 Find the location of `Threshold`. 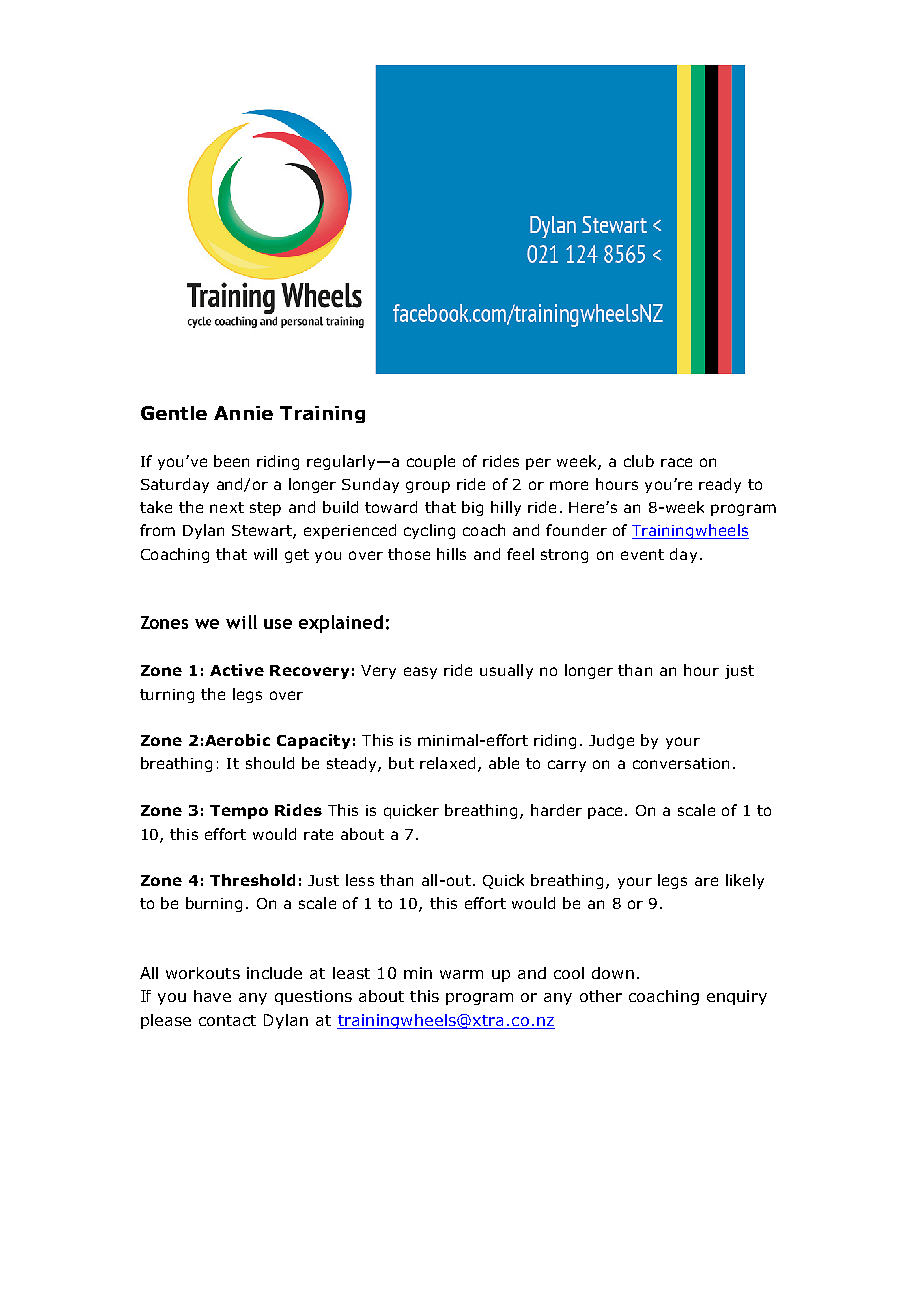

Threshold is located at coordinates (252, 880).
